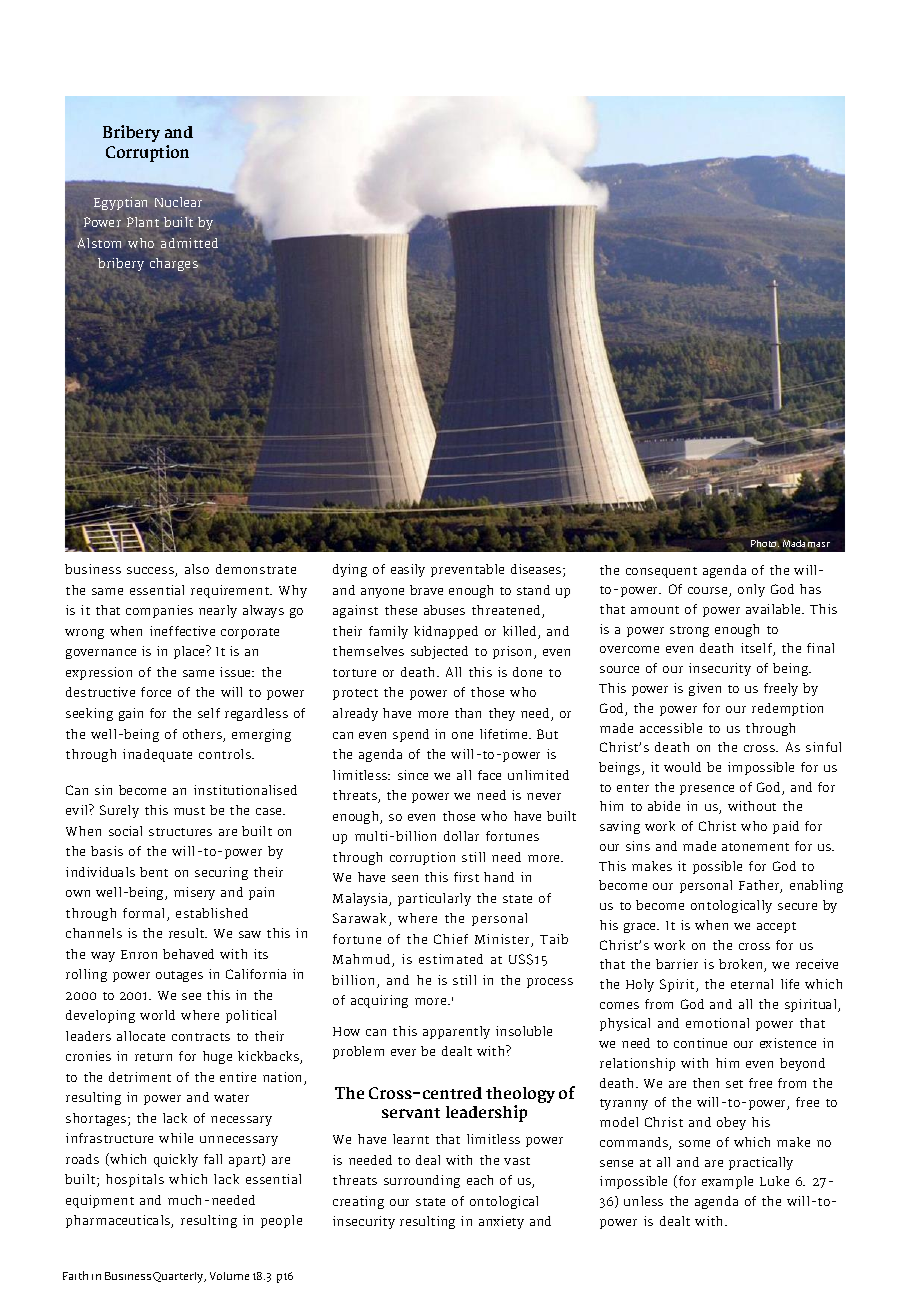 This image has height=1308, width=924. I want to click on Quarterly, so click(179, 1277).
